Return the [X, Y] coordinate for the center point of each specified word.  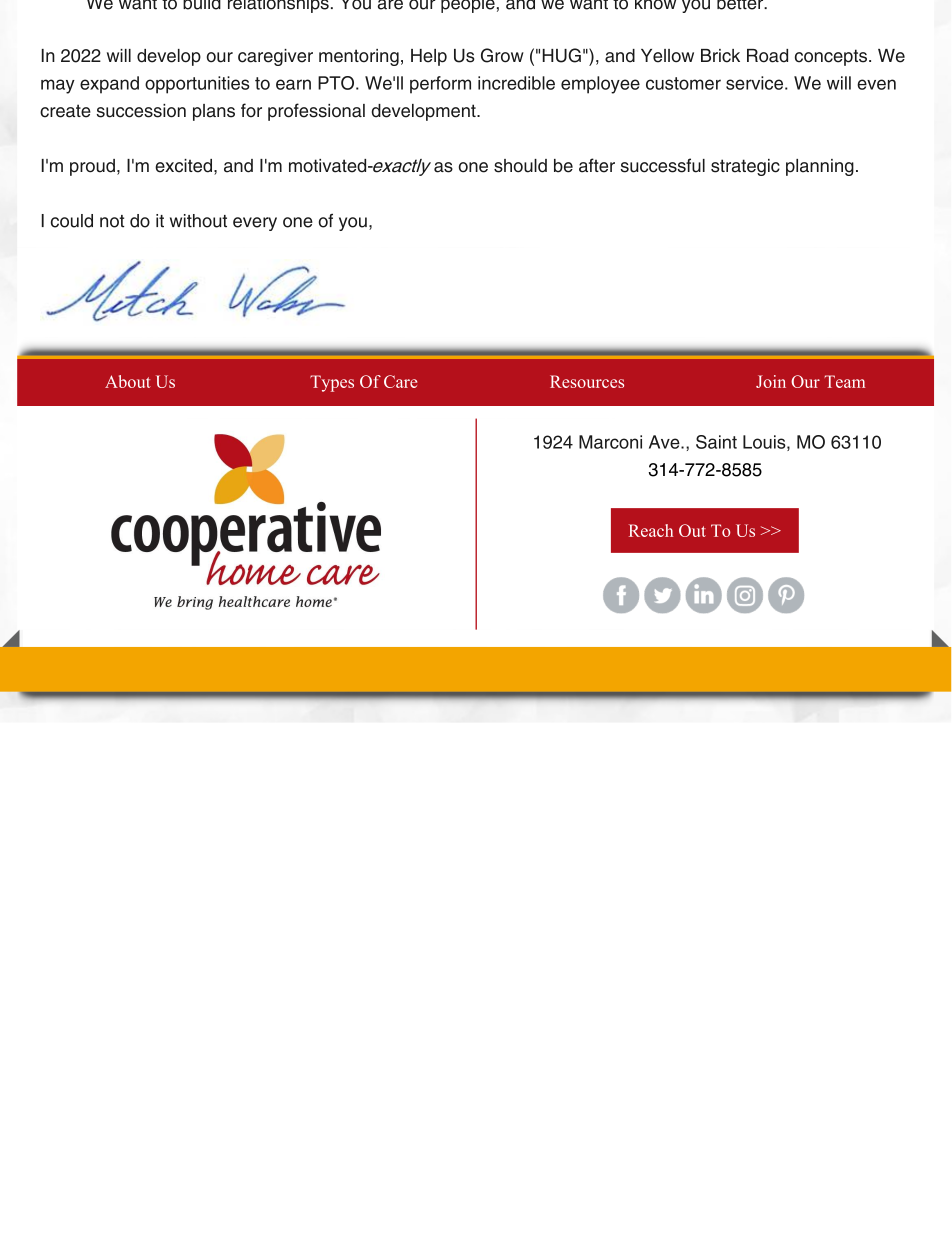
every [255, 224]
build [202, 5]
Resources [587, 381]
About [128, 381]
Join [771, 381]
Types [332, 383]
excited [183, 166]
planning [820, 167]
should [520, 166]
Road [767, 56]
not [112, 221]
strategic [745, 167]
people [468, 6]
